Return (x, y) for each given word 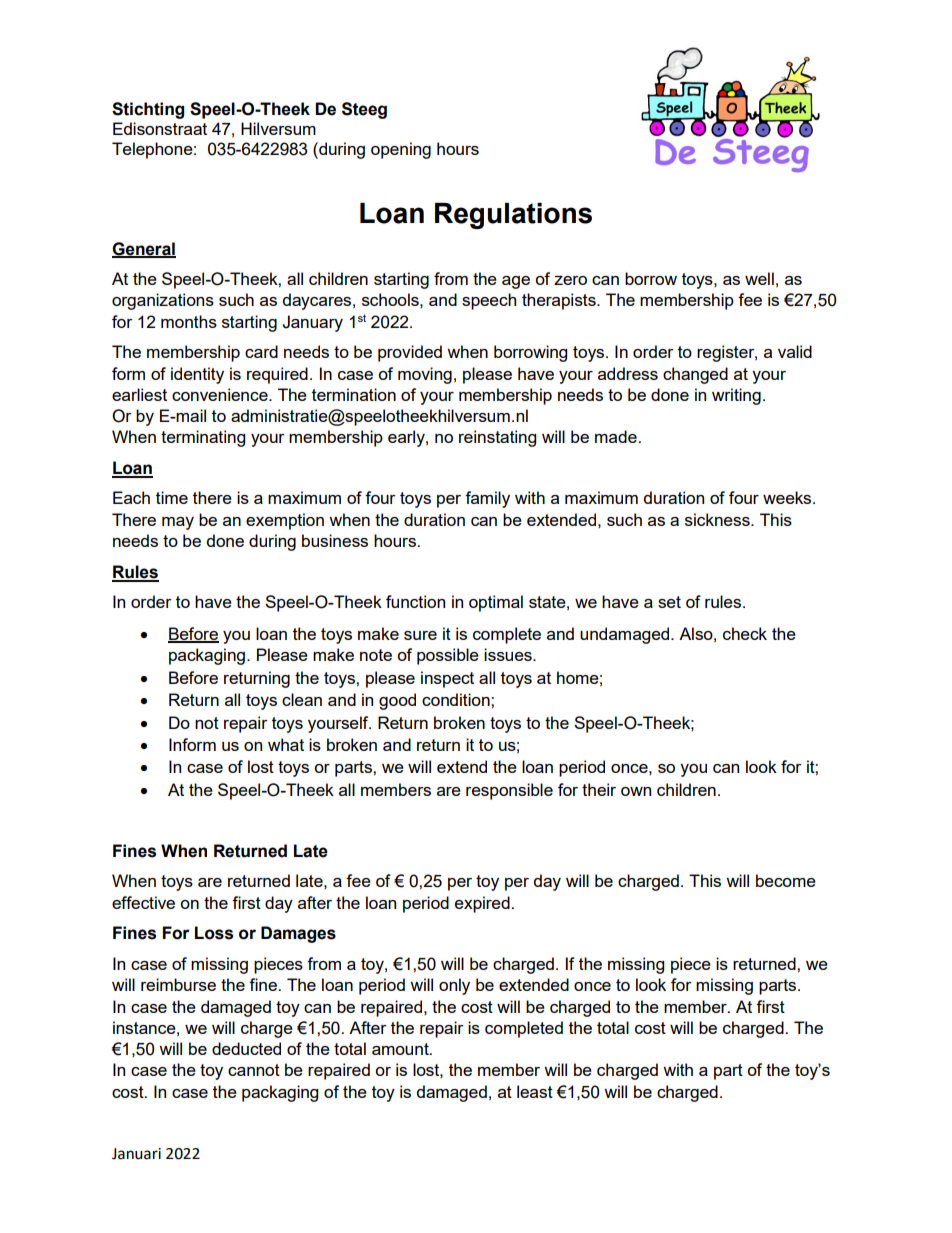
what (286, 744)
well (759, 278)
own (636, 791)
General (144, 249)
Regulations (513, 216)
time (172, 497)
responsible (509, 791)
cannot (254, 1070)
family (487, 499)
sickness (718, 519)
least (535, 1091)
